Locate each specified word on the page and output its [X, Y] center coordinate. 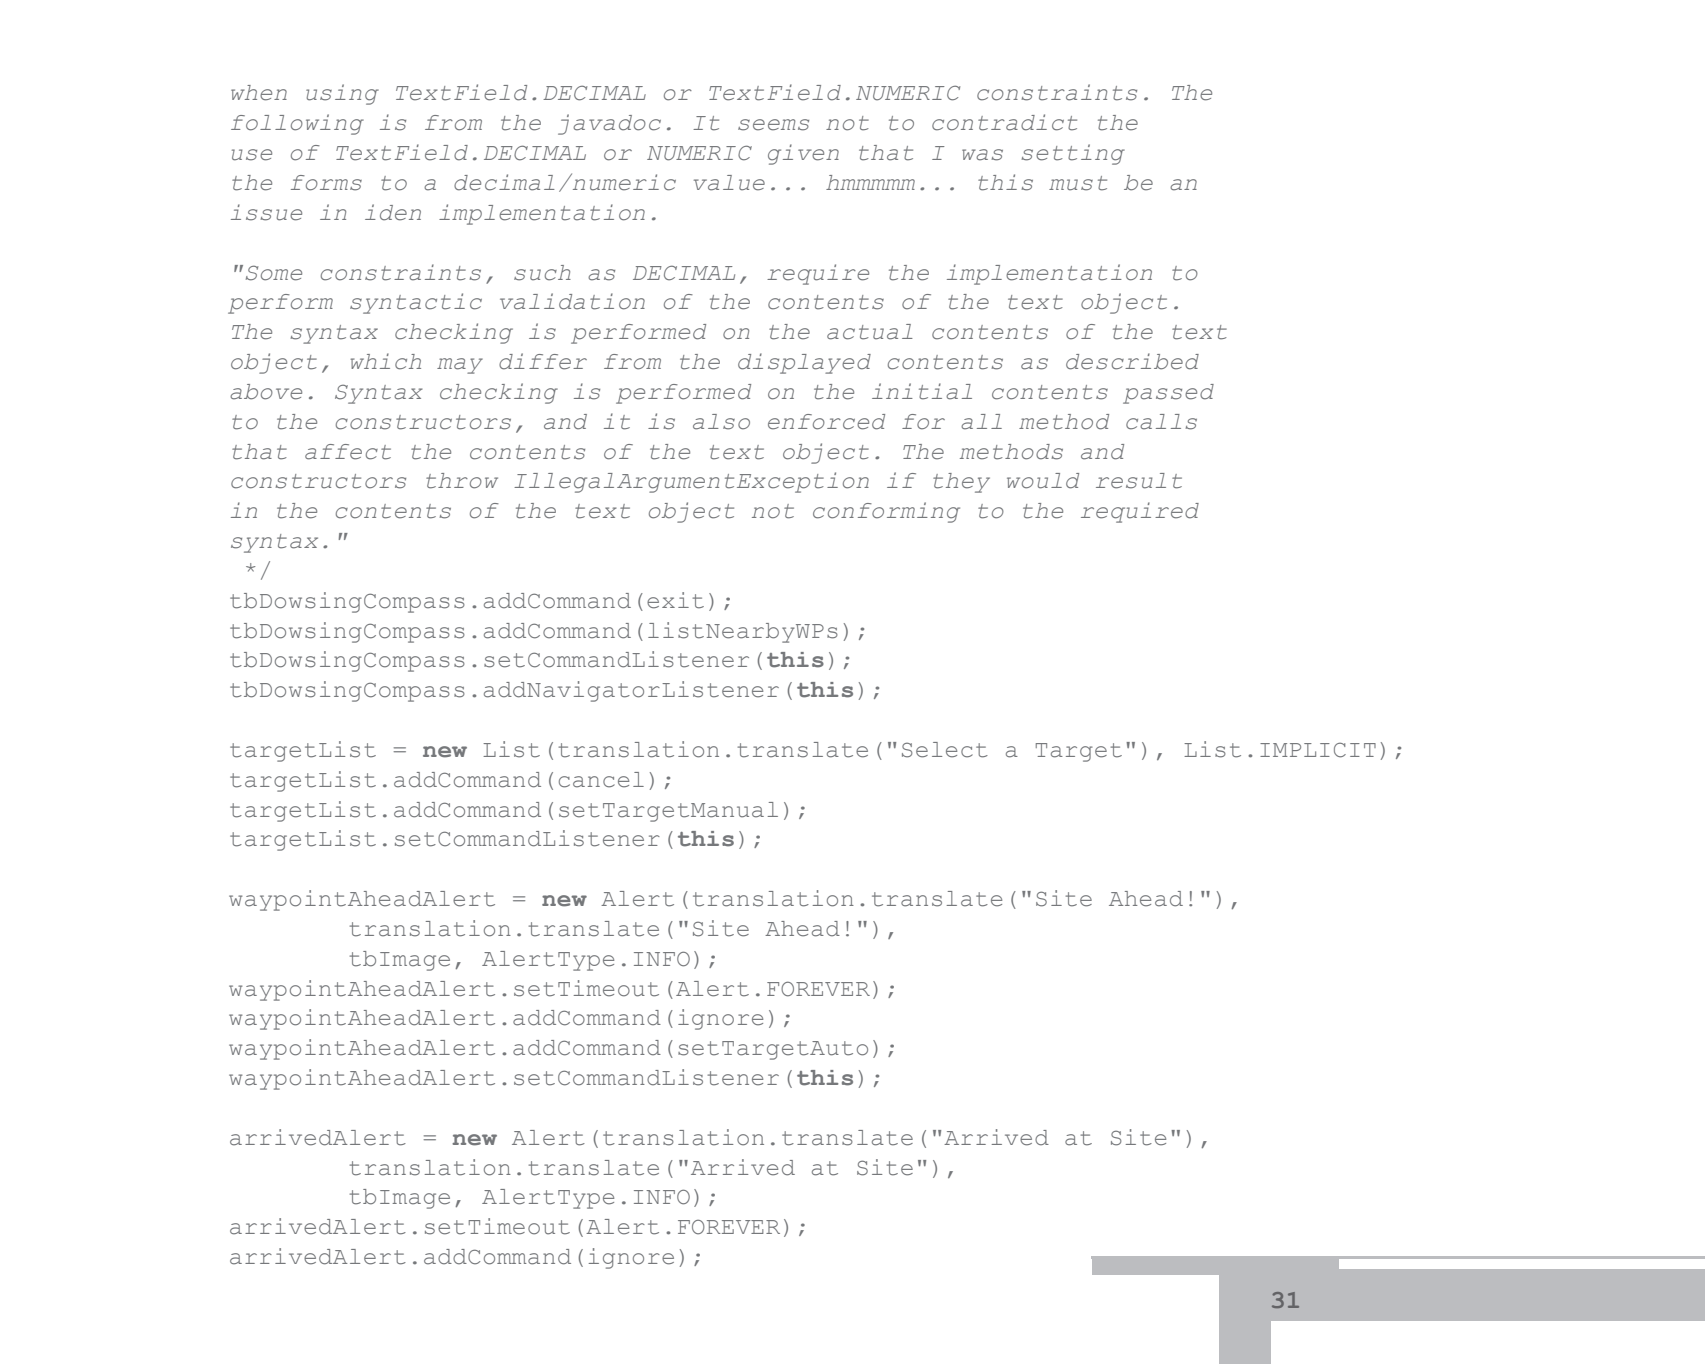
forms [326, 183]
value [729, 183]
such [542, 273]
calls [1161, 422]
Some [274, 273]
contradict [1004, 122]
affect [348, 452]
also [721, 422]
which [386, 361]
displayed [804, 363]
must [1078, 183]
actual [870, 332]
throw [462, 481]
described [1132, 361]
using [342, 94]
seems [773, 125]
